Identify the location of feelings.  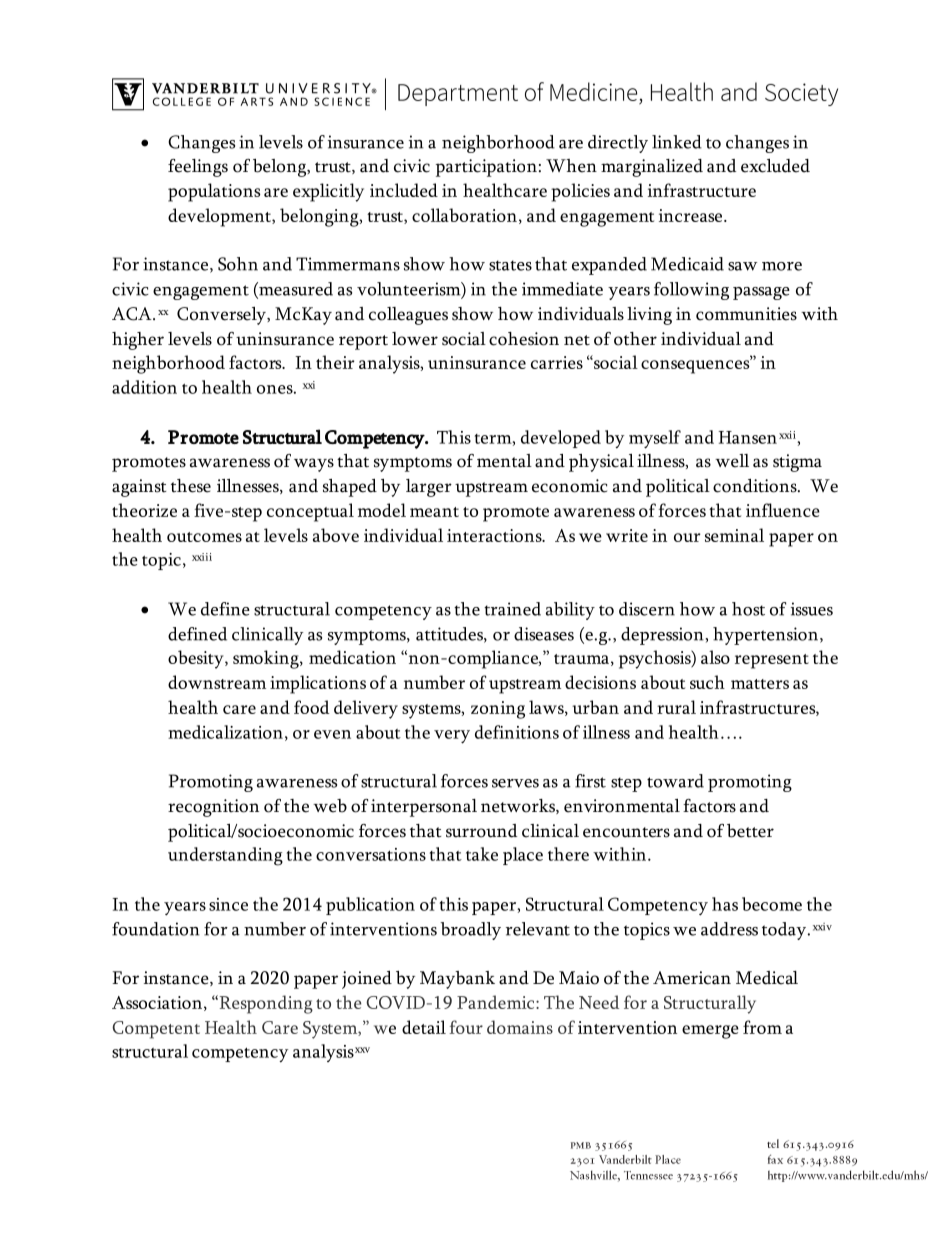
(198, 168).
